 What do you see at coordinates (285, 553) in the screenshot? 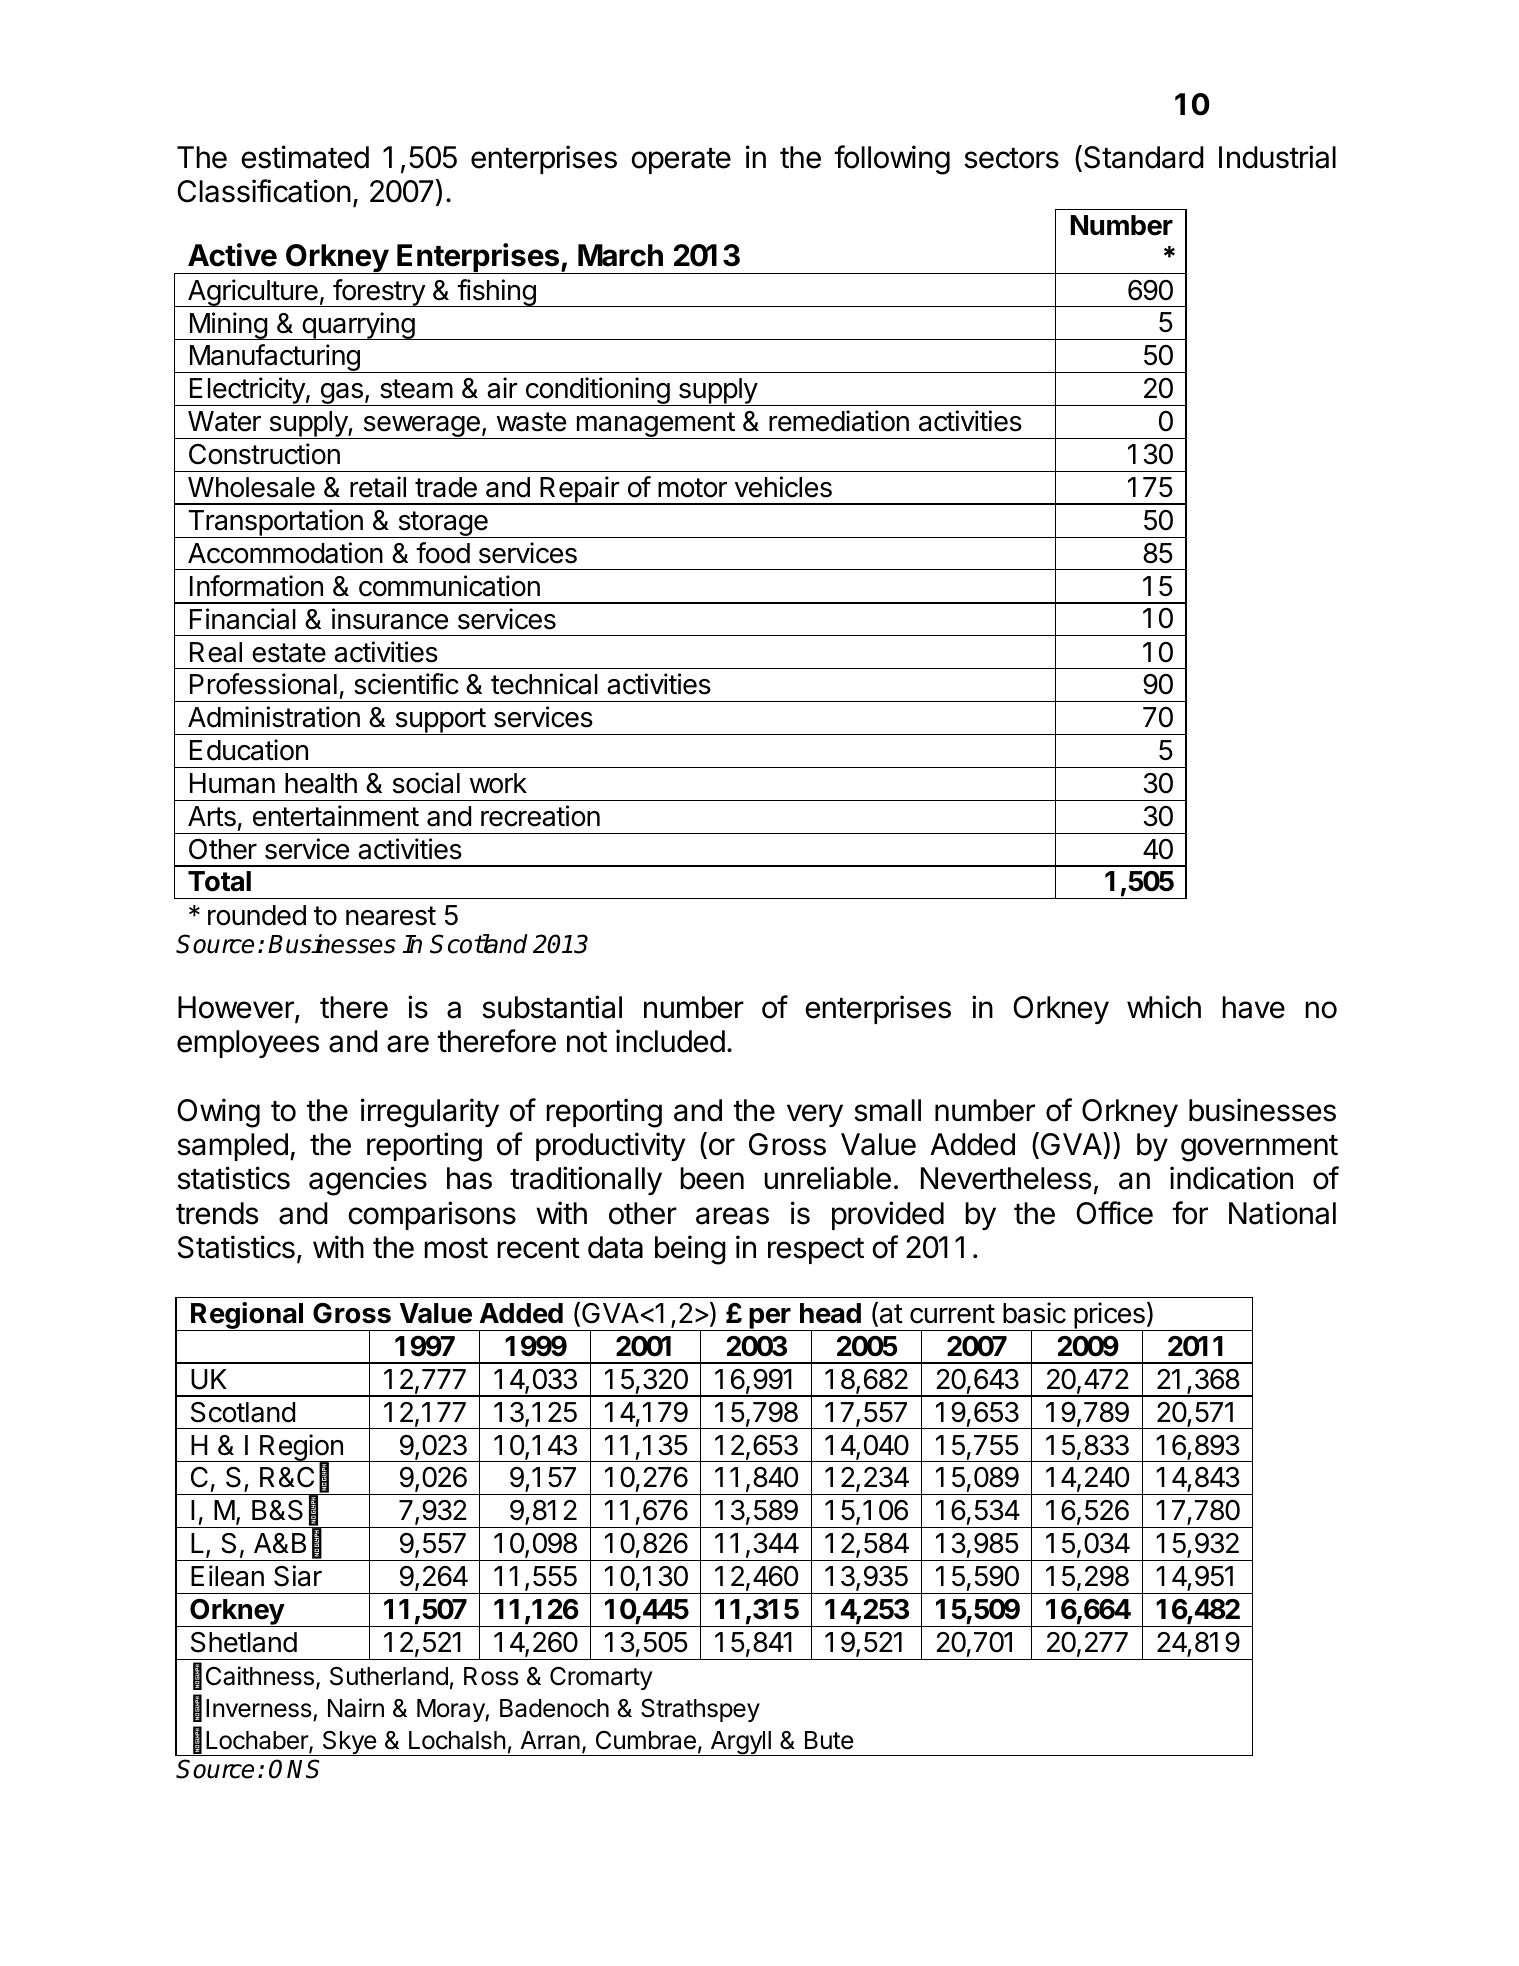
I see `Accommodation` at bounding box center [285, 553].
